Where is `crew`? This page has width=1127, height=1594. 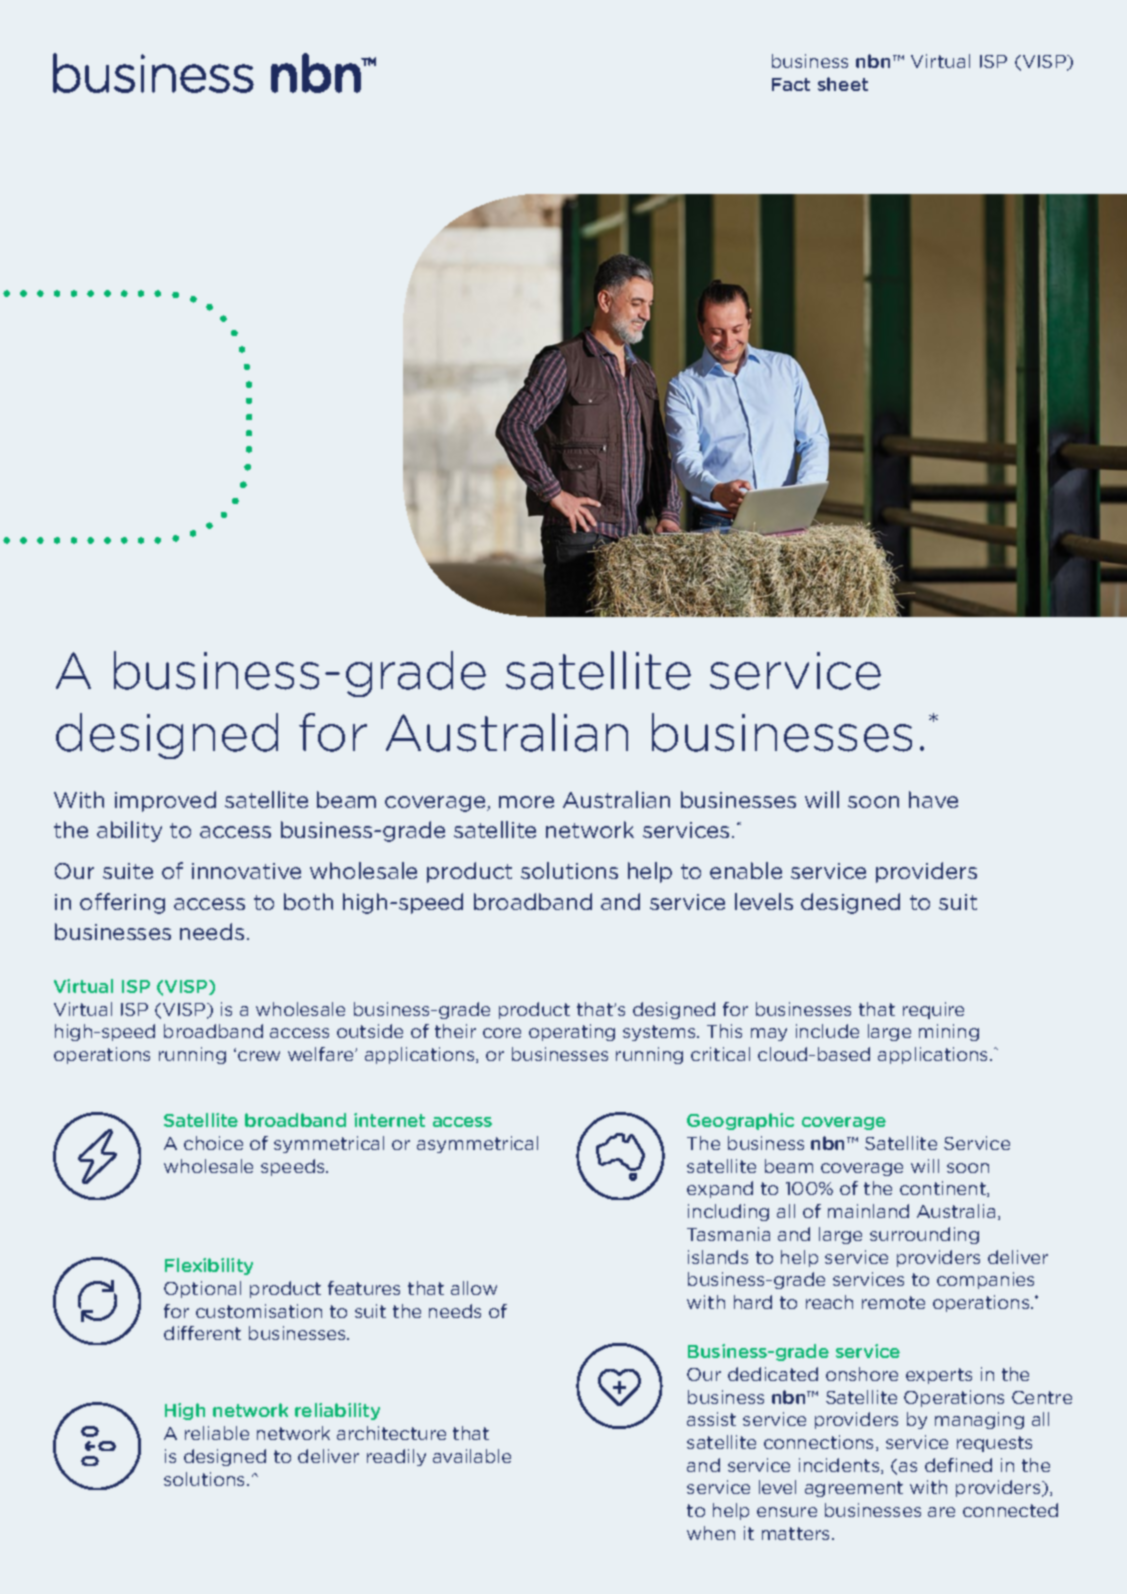 crew is located at coordinates (259, 1056).
